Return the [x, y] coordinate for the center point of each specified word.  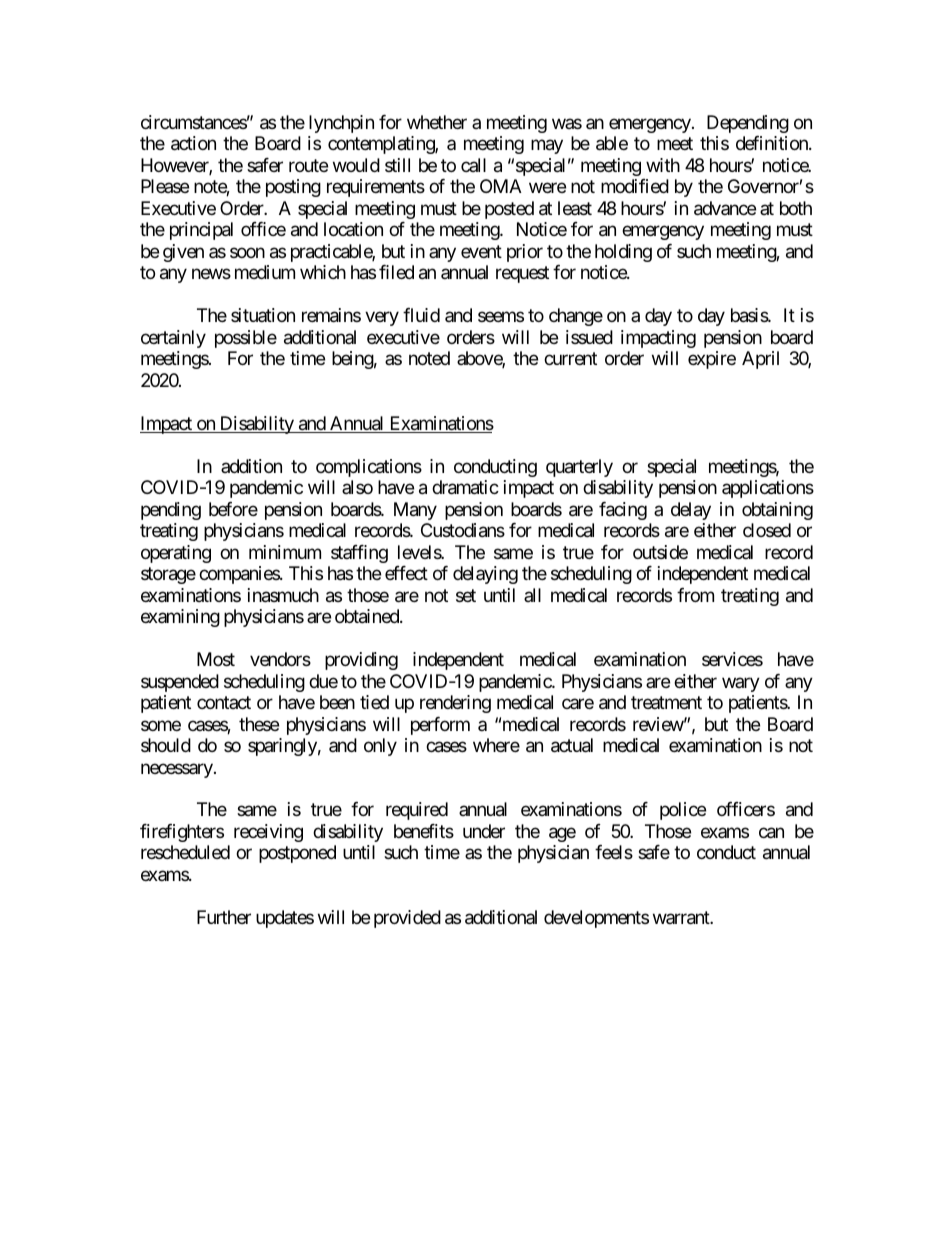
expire [712, 360]
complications [369, 468]
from [695, 595]
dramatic [465, 487]
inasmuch [283, 595]
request [522, 275]
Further [224, 917]
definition [773, 143]
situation [263, 315]
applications [768, 489]
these [259, 724]
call [473, 165]
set [466, 595]
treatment [666, 702]
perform [440, 726]
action [193, 143]
